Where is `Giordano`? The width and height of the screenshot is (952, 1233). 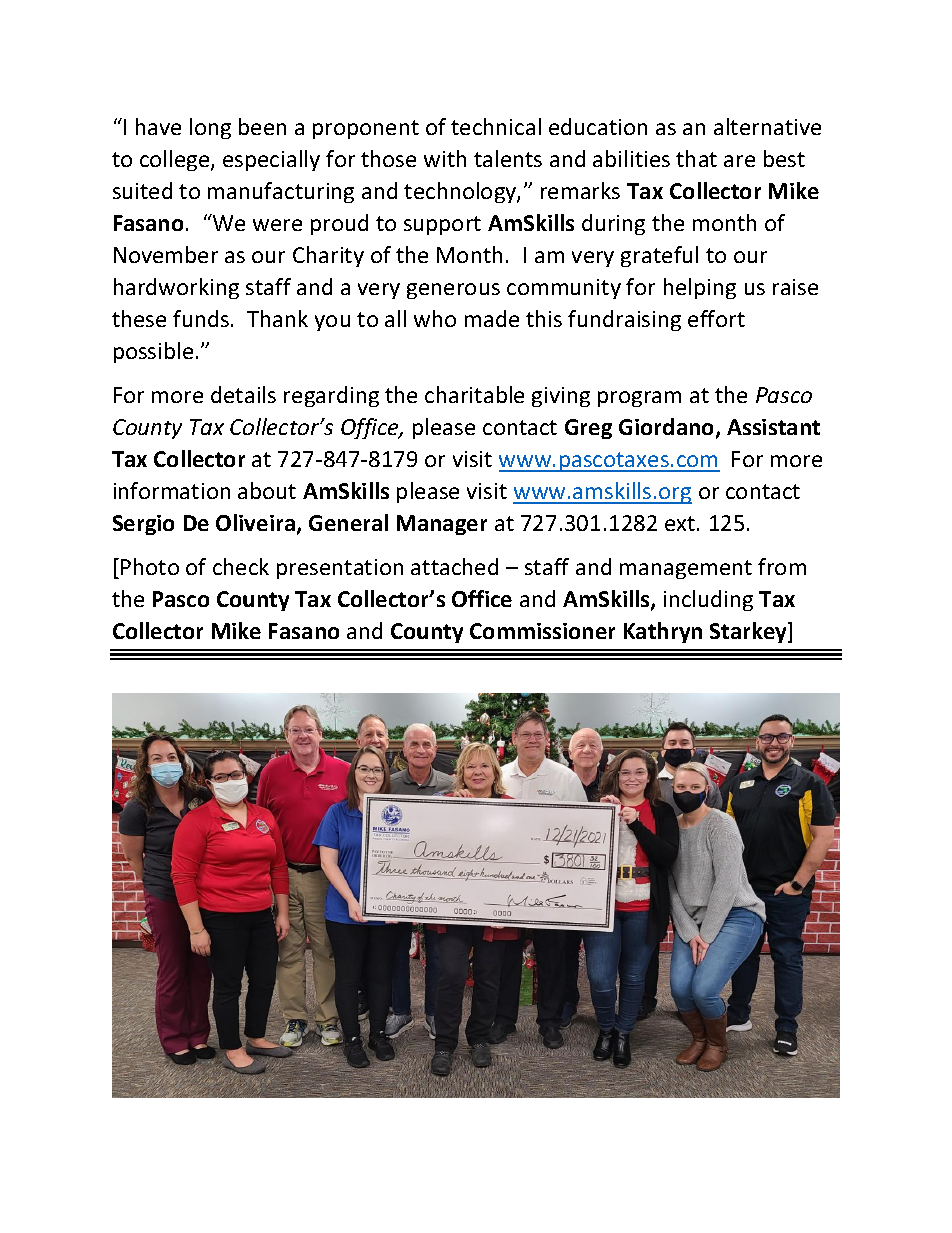 Giordano is located at coordinates (668, 428).
